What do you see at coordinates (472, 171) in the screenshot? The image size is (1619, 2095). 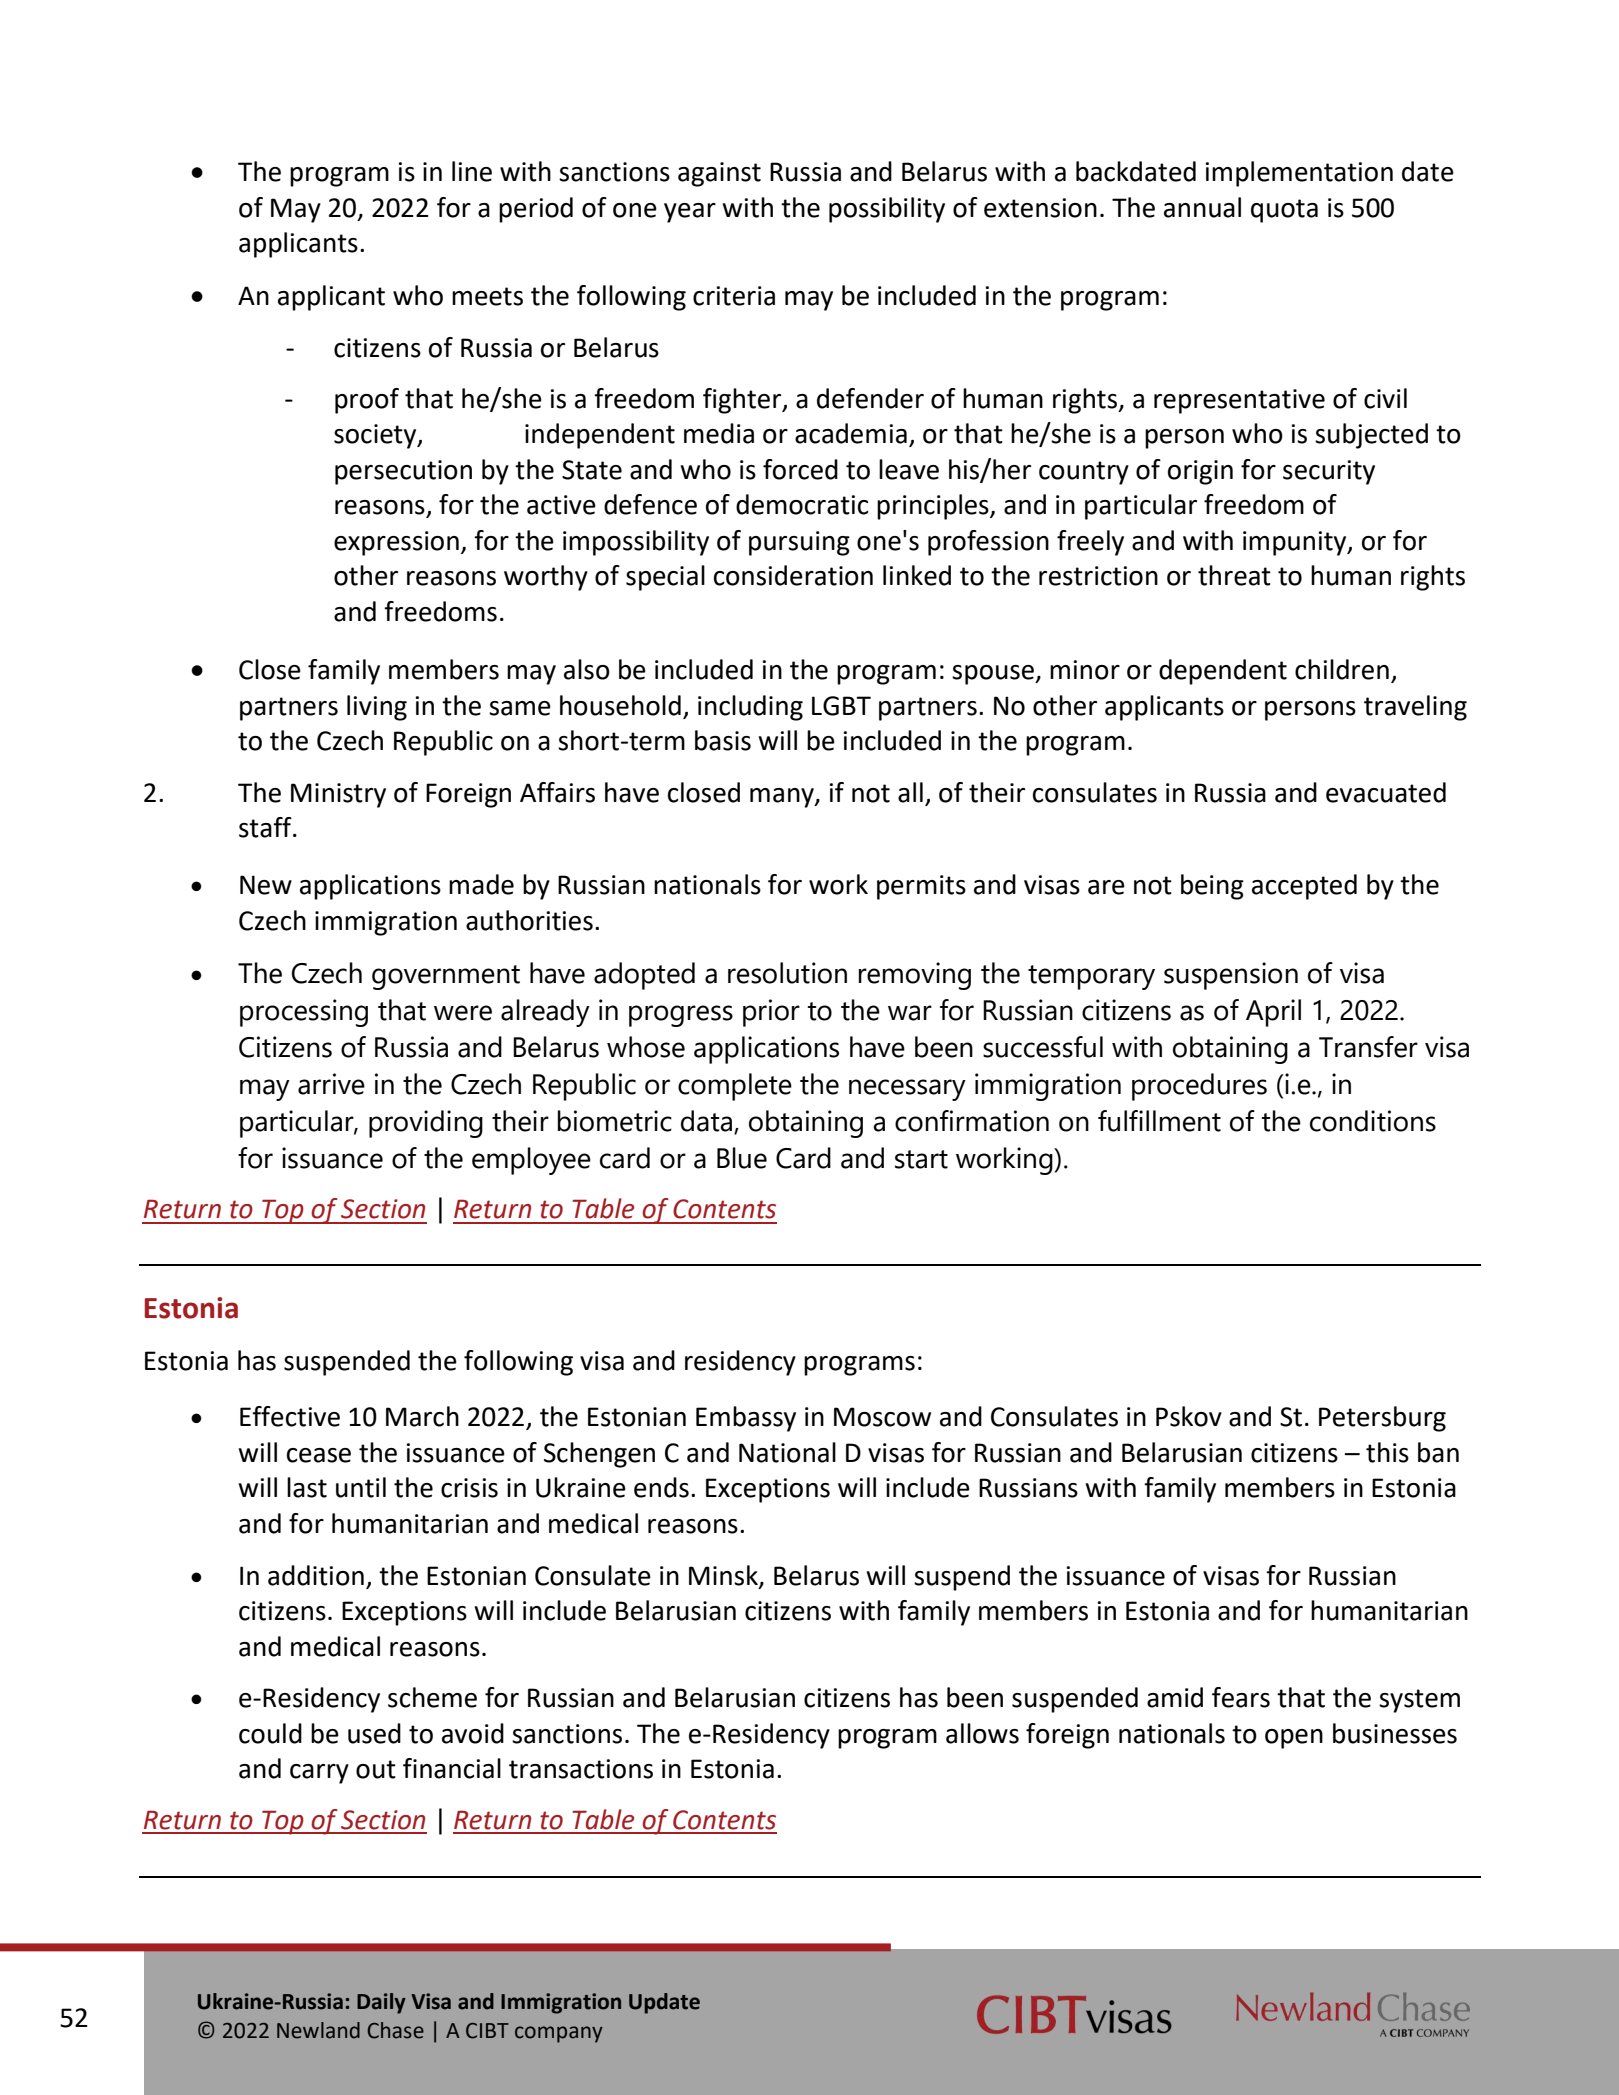 I see `line` at bounding box center [472, 171].
